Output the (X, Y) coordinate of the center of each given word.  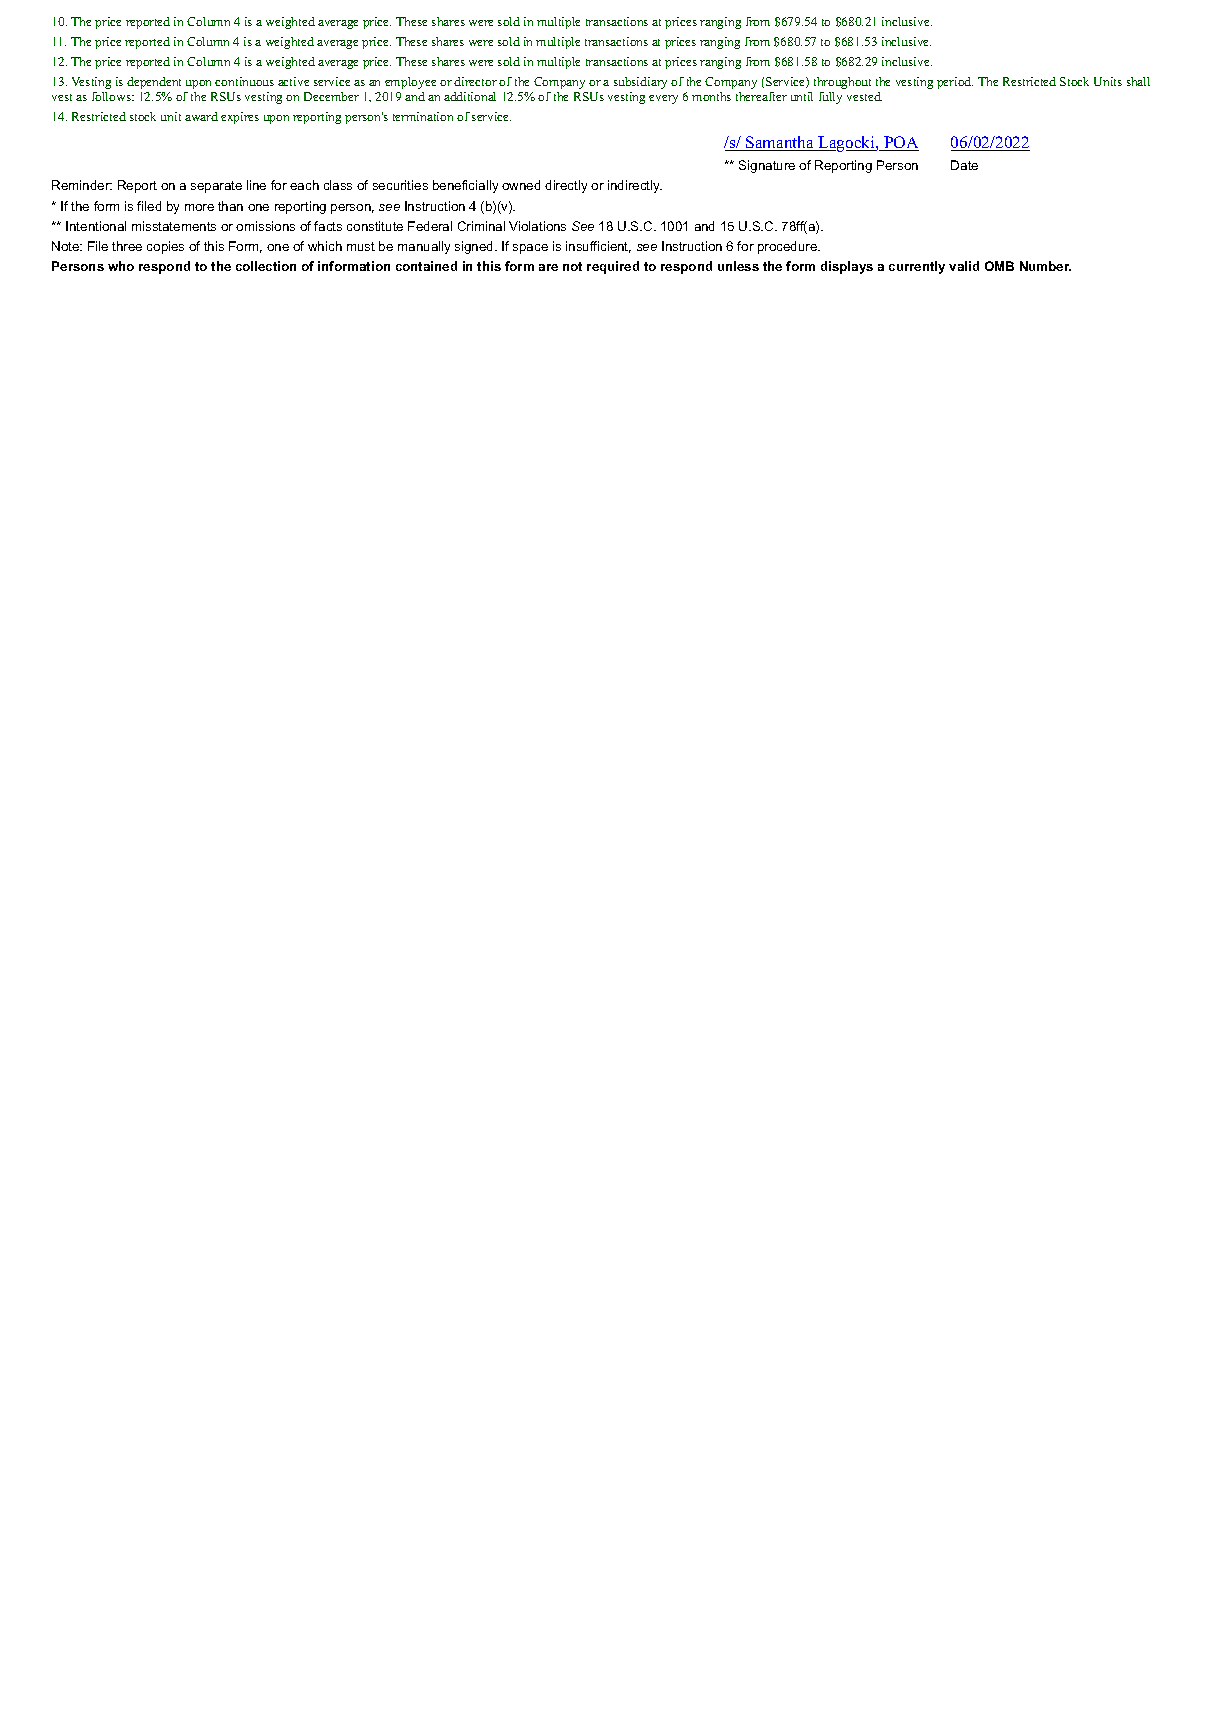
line (256, 185)
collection (266, 266)
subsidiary (640, 83)
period (955, 83)
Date (964, 165)
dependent (154, 83)
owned (521, 185)
